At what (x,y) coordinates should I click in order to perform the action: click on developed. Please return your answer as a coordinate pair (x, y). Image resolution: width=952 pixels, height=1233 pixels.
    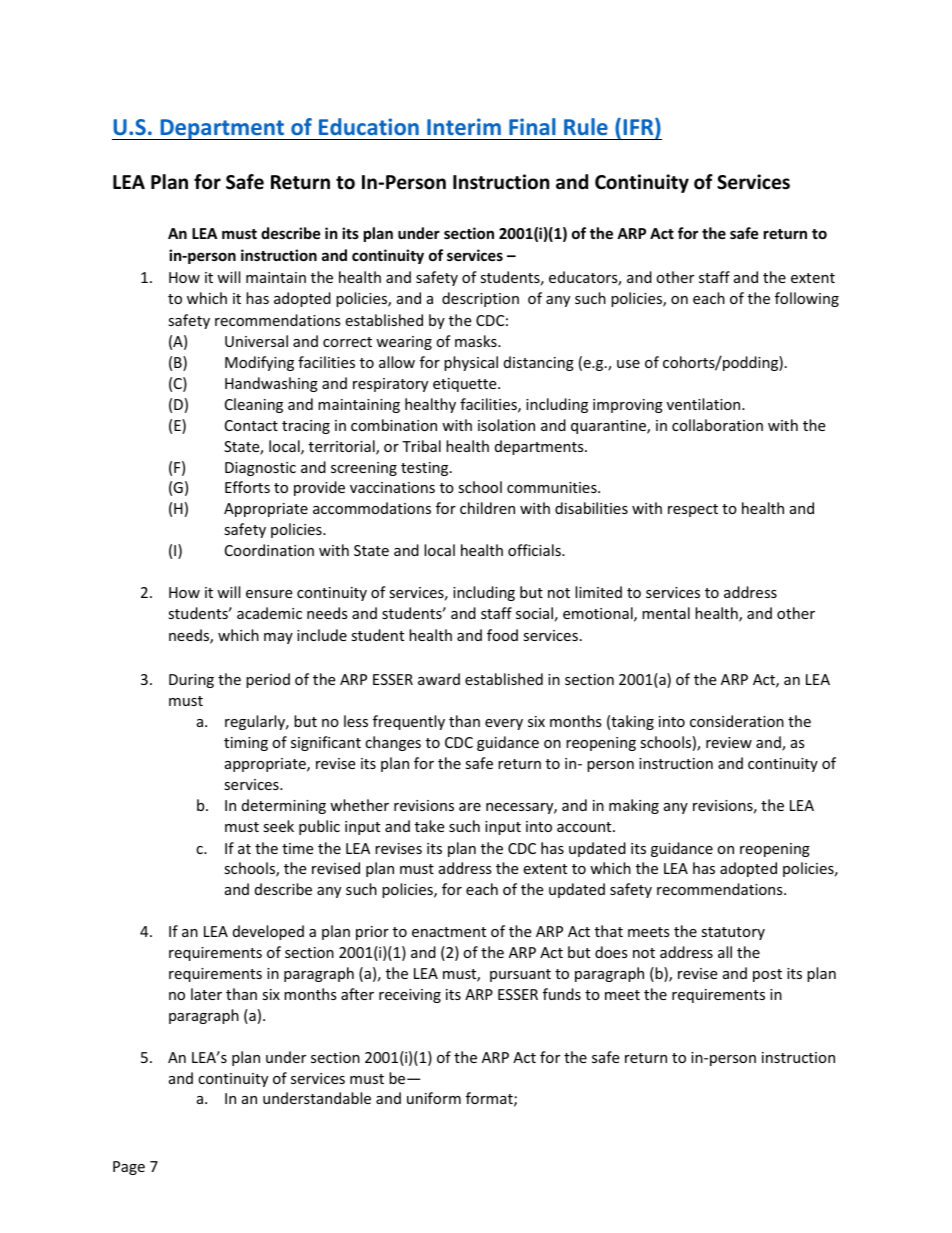
    Looking at the image, I should click on (268, 932).
